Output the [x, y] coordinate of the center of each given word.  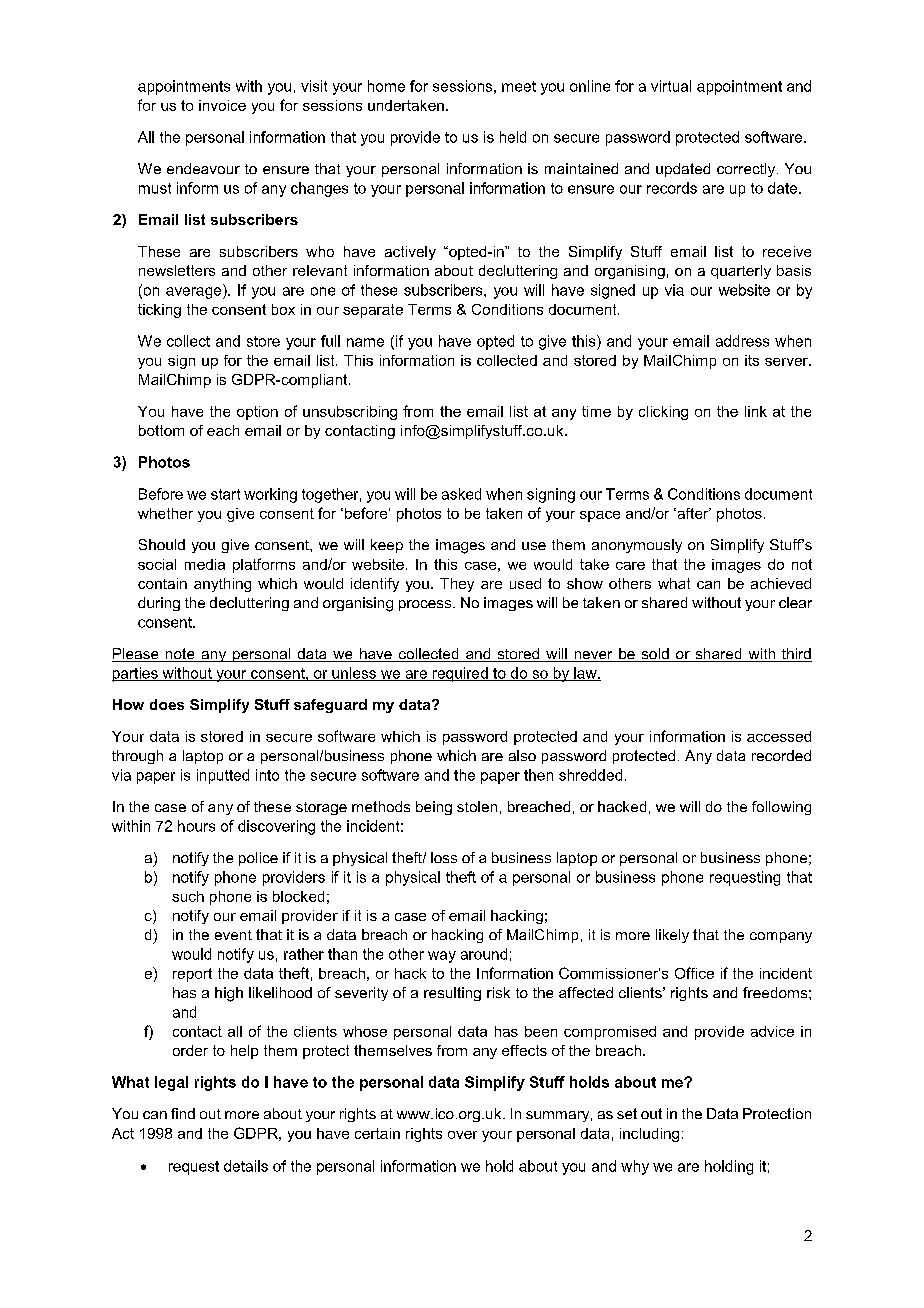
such [188, 896]
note [180, 655]
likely [672, 936]
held [513, 137]
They [457, 585]
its [752, 360]
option [257, 413]
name [365, 342]
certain [377, 1133]
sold [655, 655]
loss [444, 857]
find [183, 1113]
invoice [222, 105]
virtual [671, 86]
